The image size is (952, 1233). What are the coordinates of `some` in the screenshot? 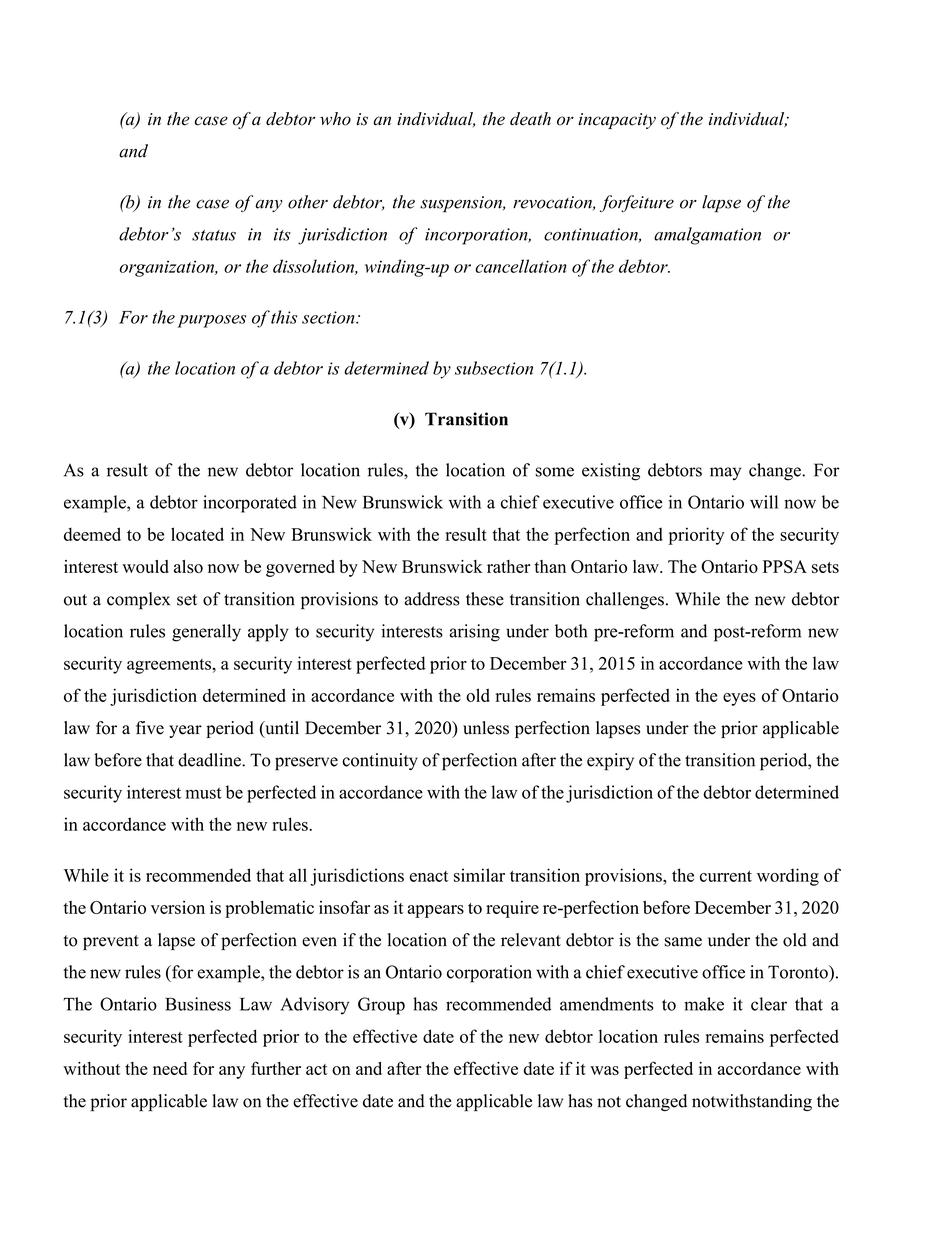 It's located at (555, 472).
